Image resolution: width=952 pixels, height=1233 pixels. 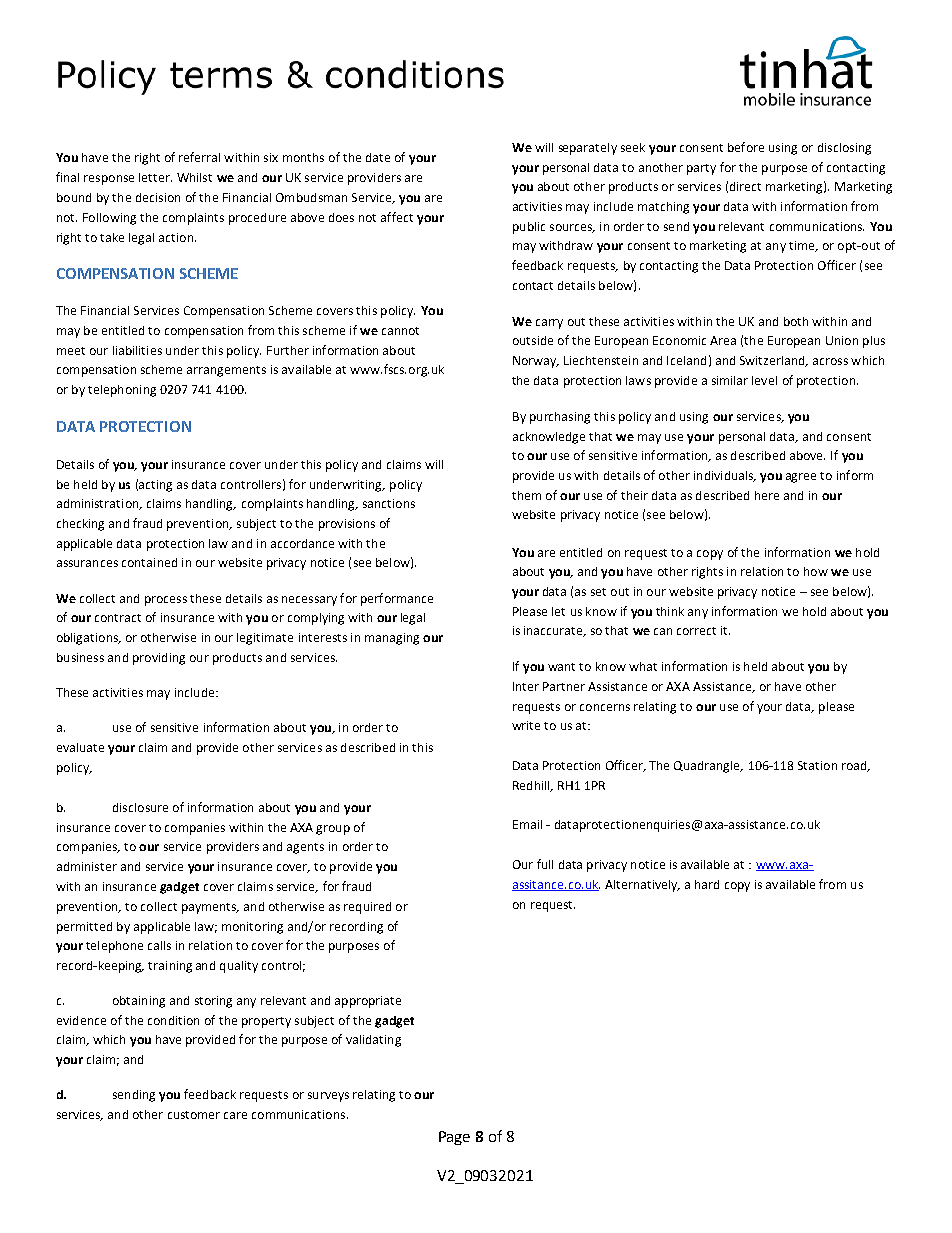 I want to click on correct, so click(x=696, y=631).
